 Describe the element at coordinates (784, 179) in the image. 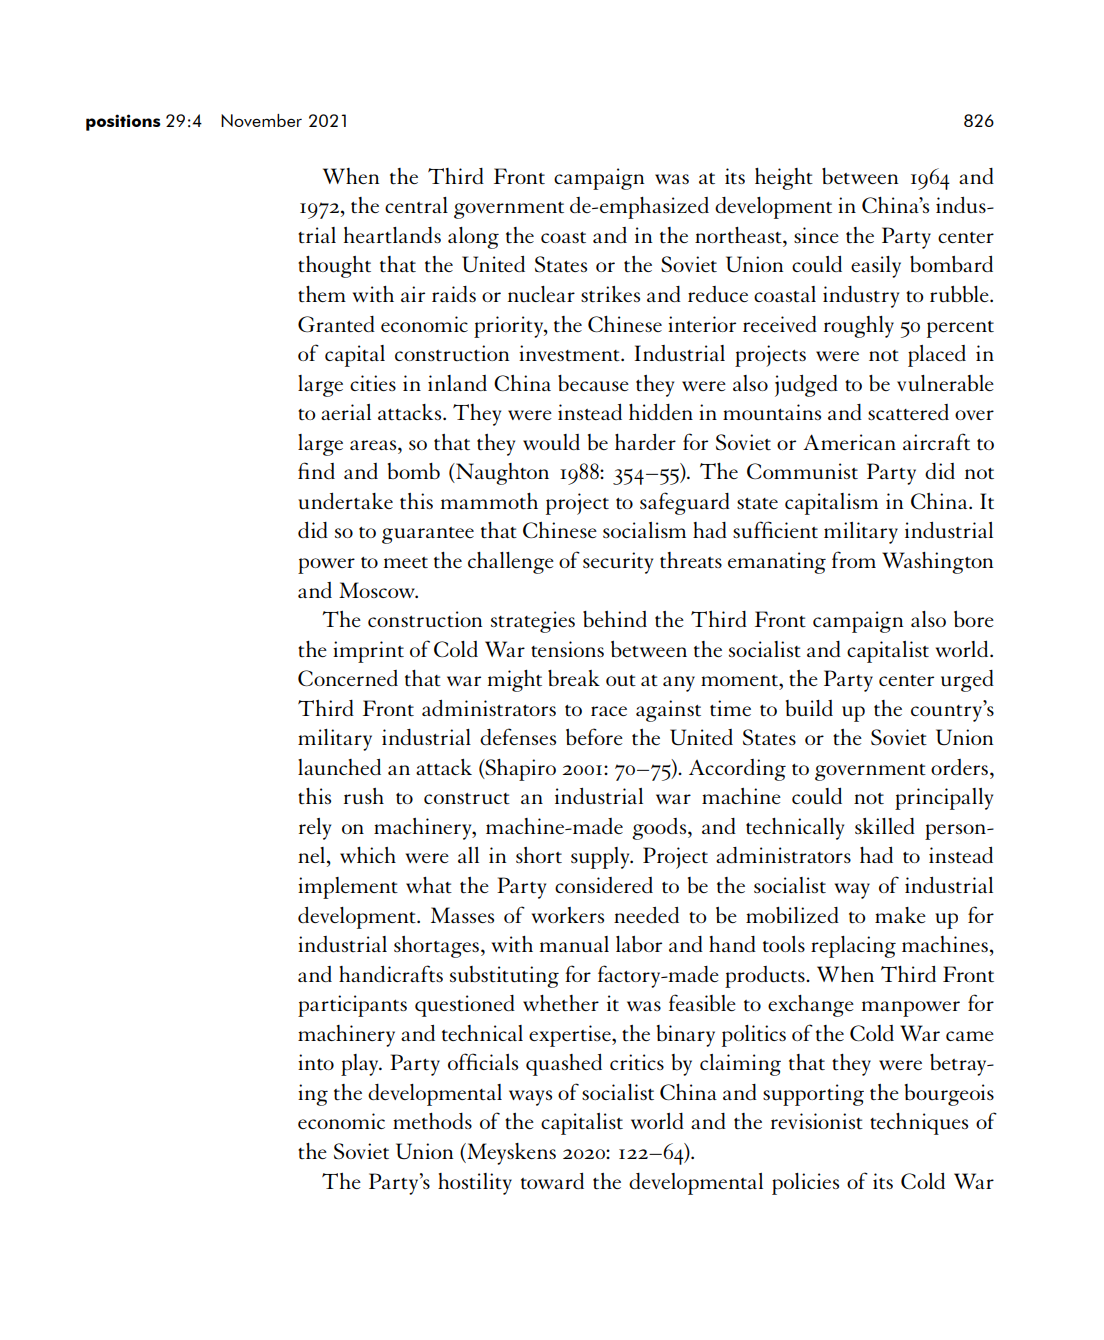

I see `height` at that location.
